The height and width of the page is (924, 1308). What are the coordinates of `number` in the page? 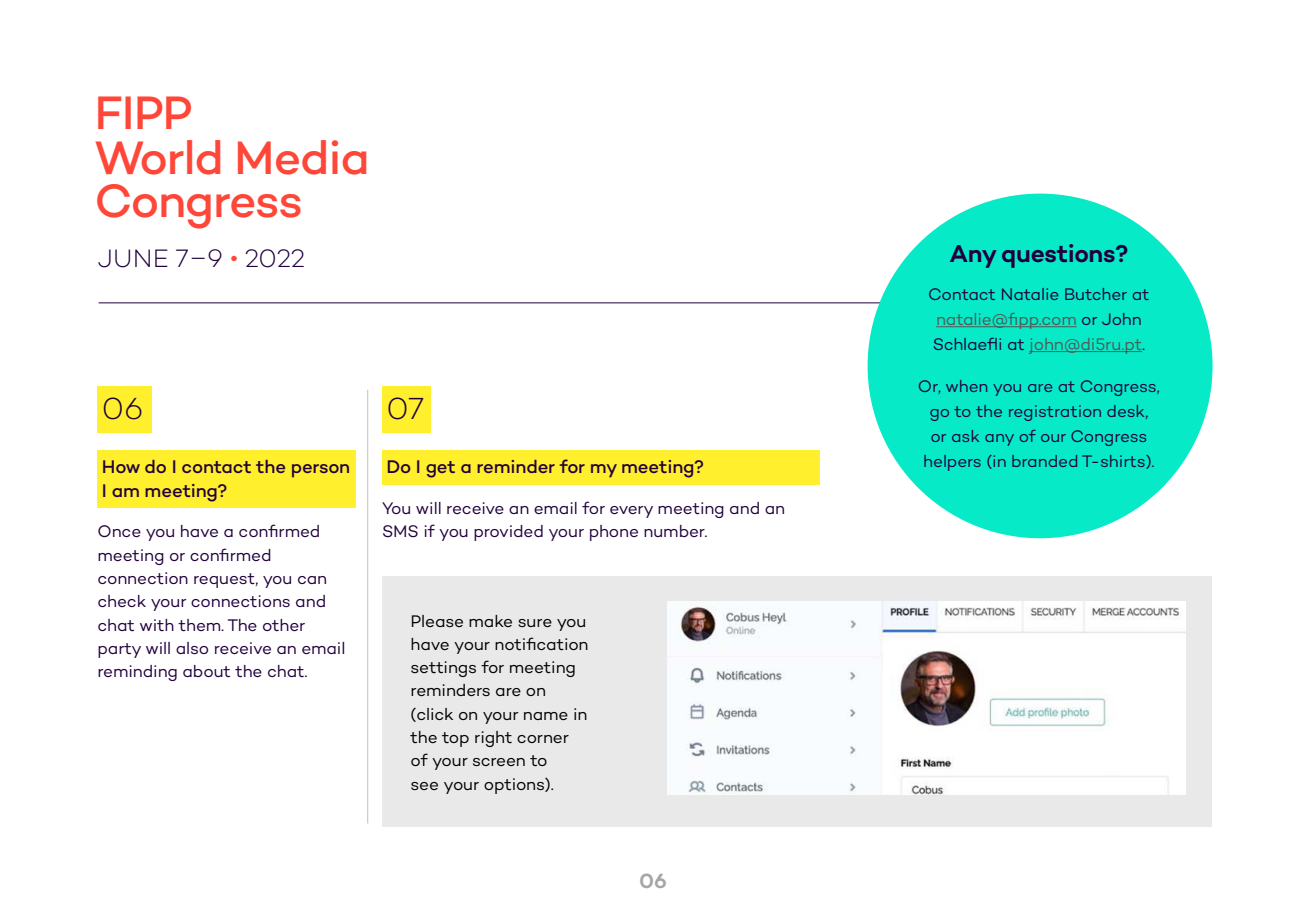 It's located at (675, 531).
